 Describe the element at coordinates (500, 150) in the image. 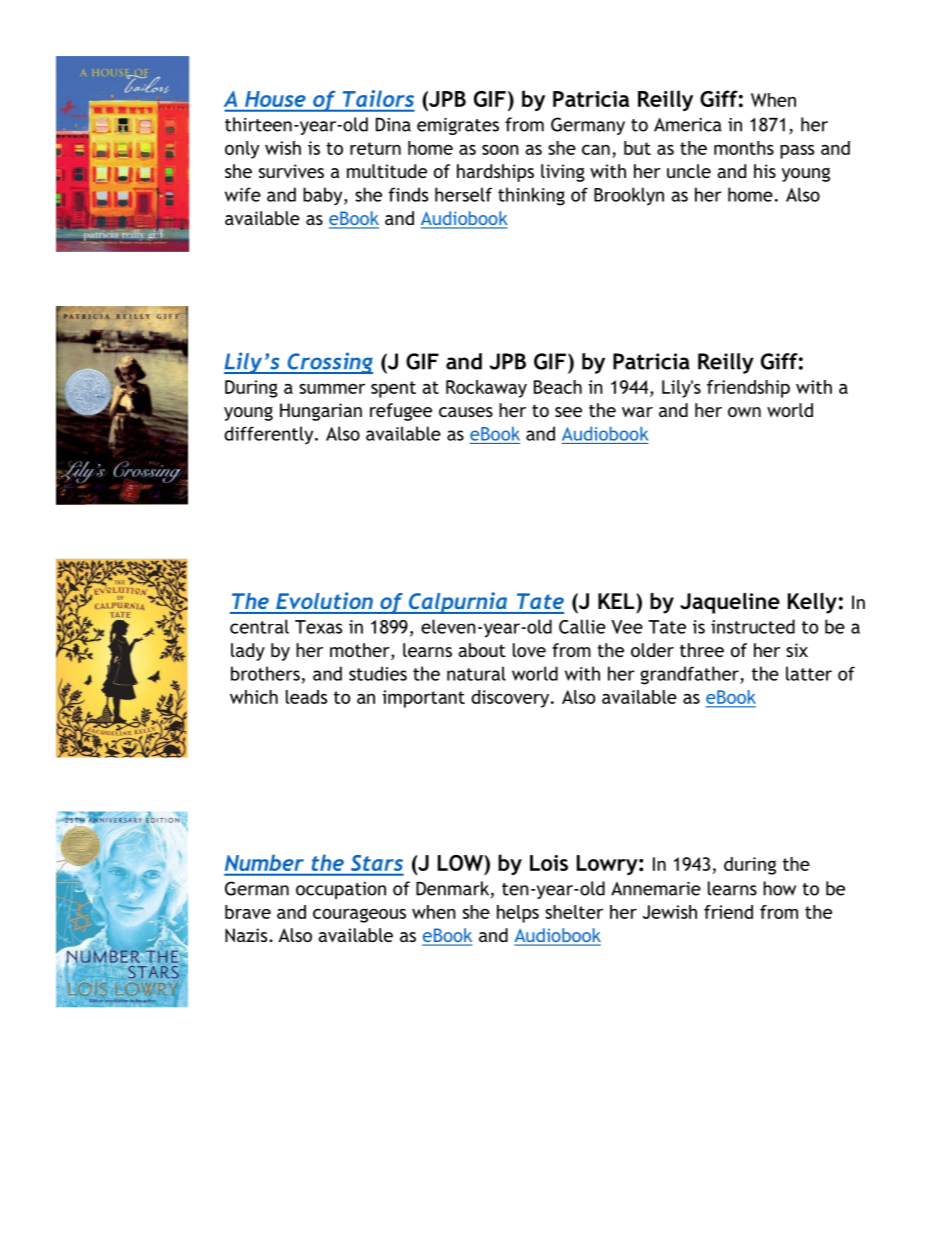

I see `soon` at that location.
